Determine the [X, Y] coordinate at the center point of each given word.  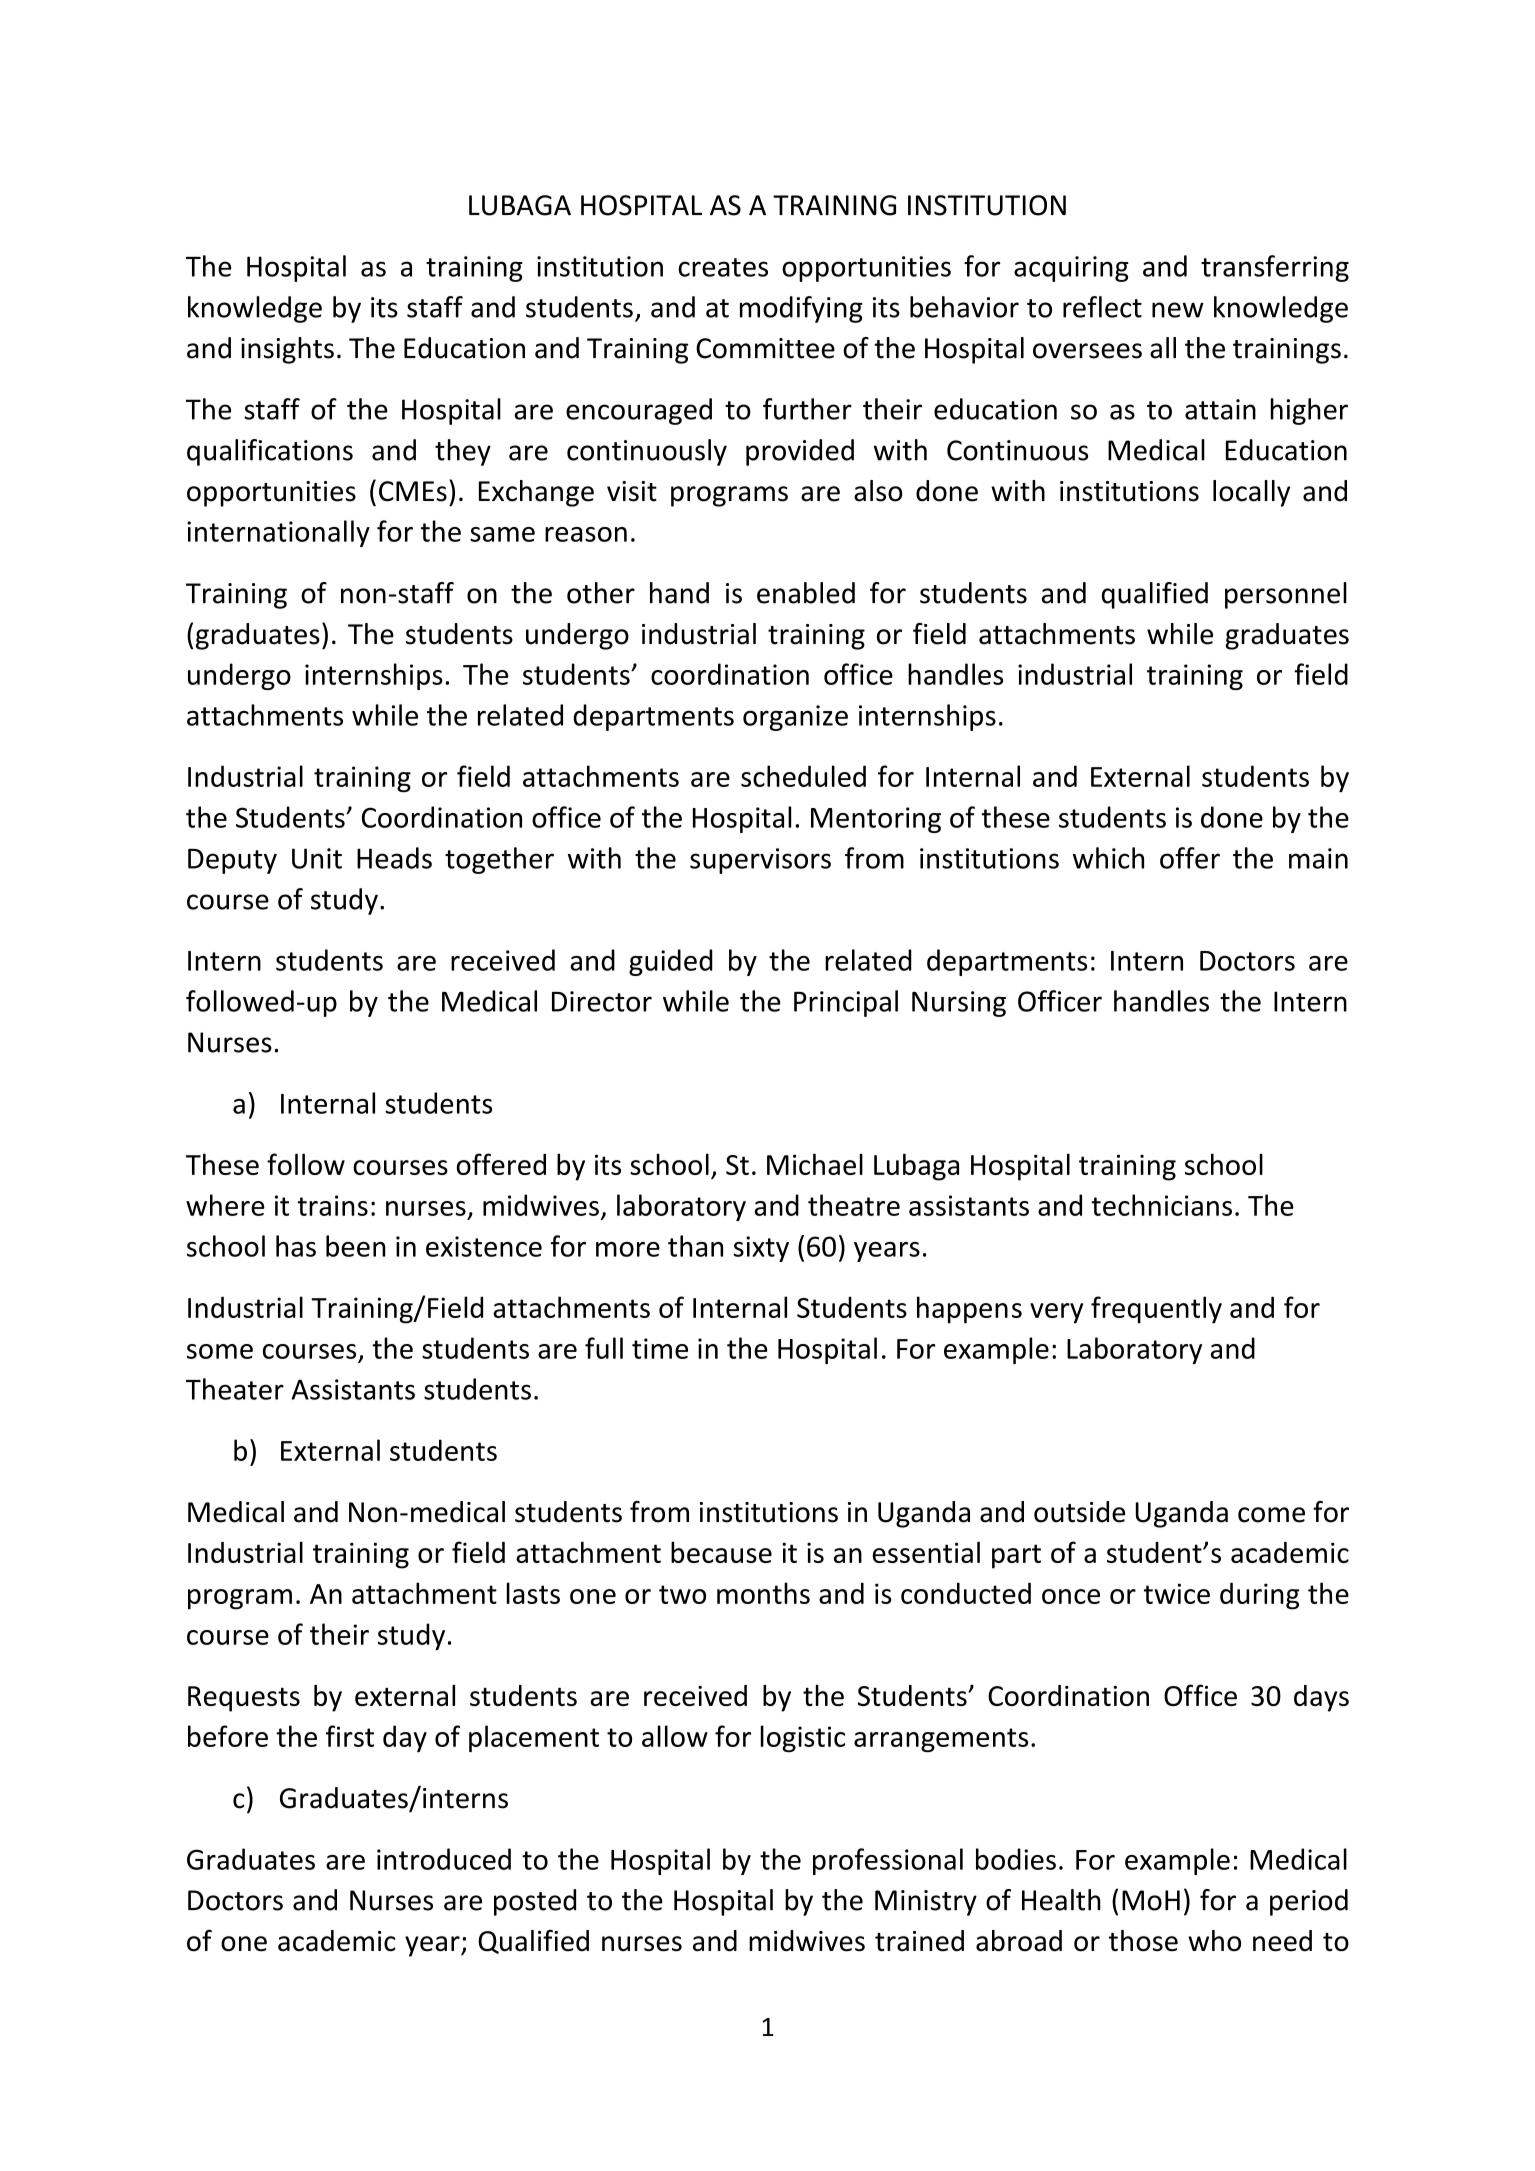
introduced [444, 1859]
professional [888, 1861]
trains [332, 1205]
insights [287, 350]
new [1178, 310]
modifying [801, 309]
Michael [815, 1164]
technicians [1161, 1205]
